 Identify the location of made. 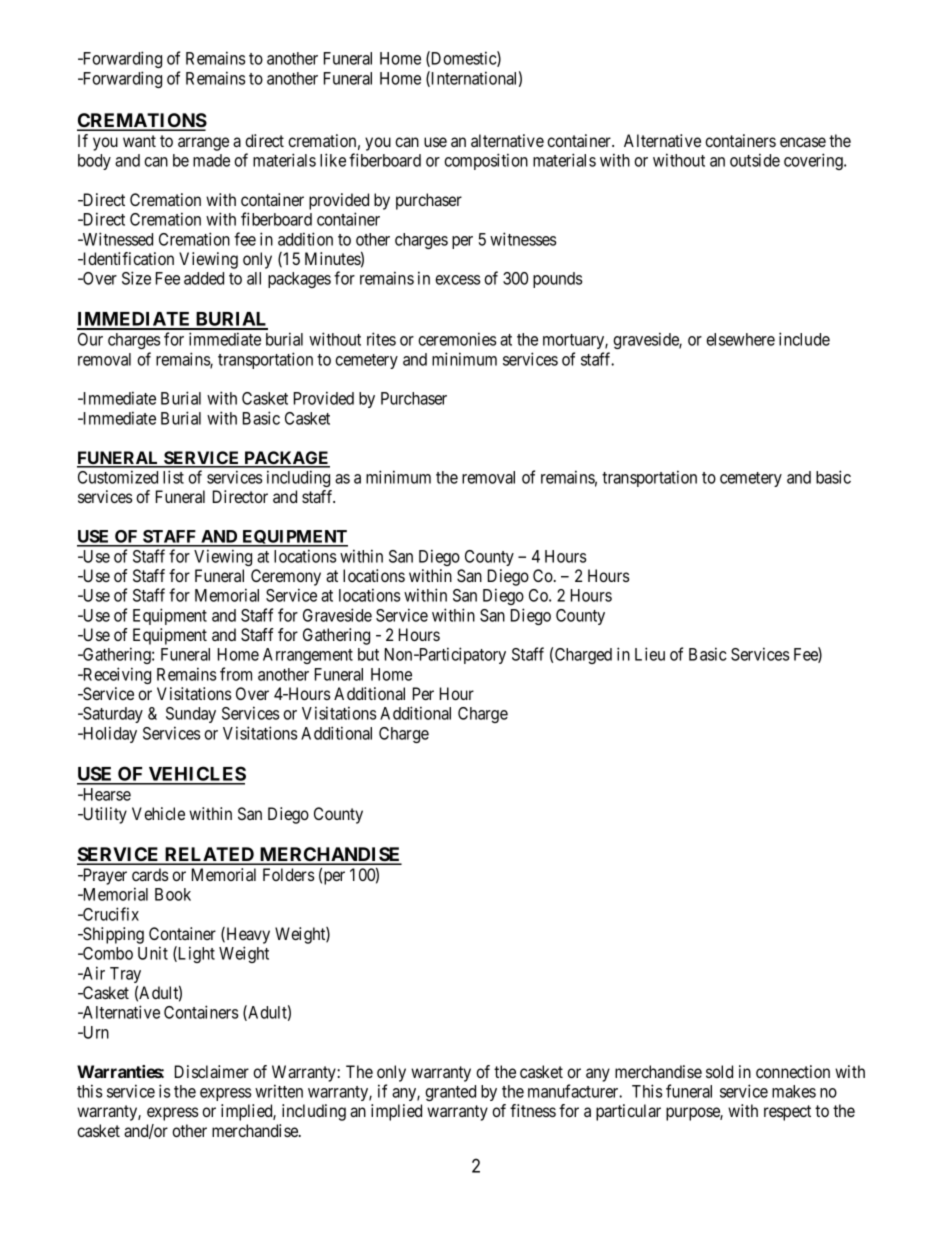
(211, 160).
